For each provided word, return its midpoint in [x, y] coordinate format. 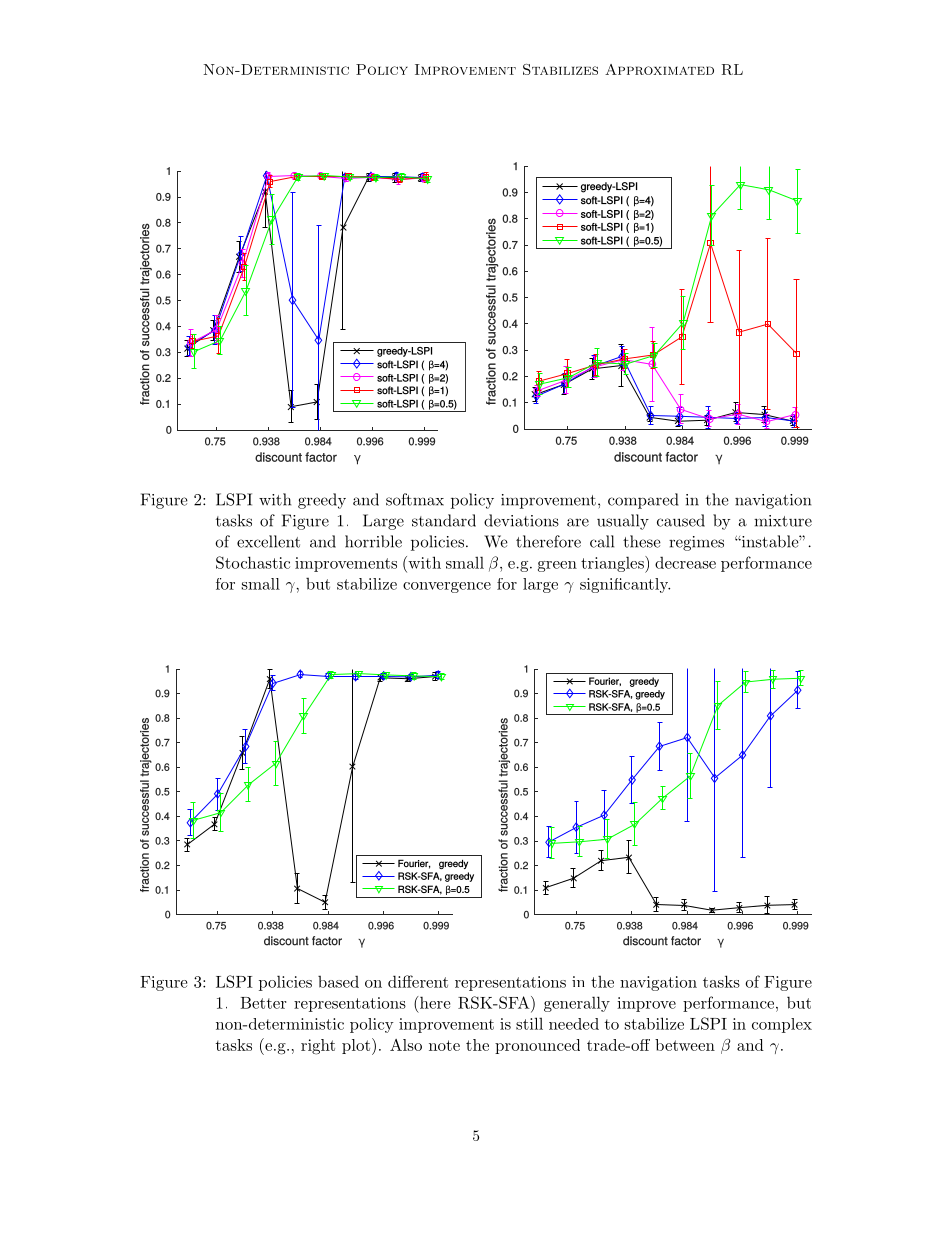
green [557, 566]
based [338, 981]
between [685, 1045]
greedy [322, 501]
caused [681, 520]
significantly [625, 585]
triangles [613, 564]
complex [782, 1025]
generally [577, 1004]
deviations [521, 520]
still [529, 1023]
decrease [685, 562]
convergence [447, 587]
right [318, 1047]
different [418, 981]
